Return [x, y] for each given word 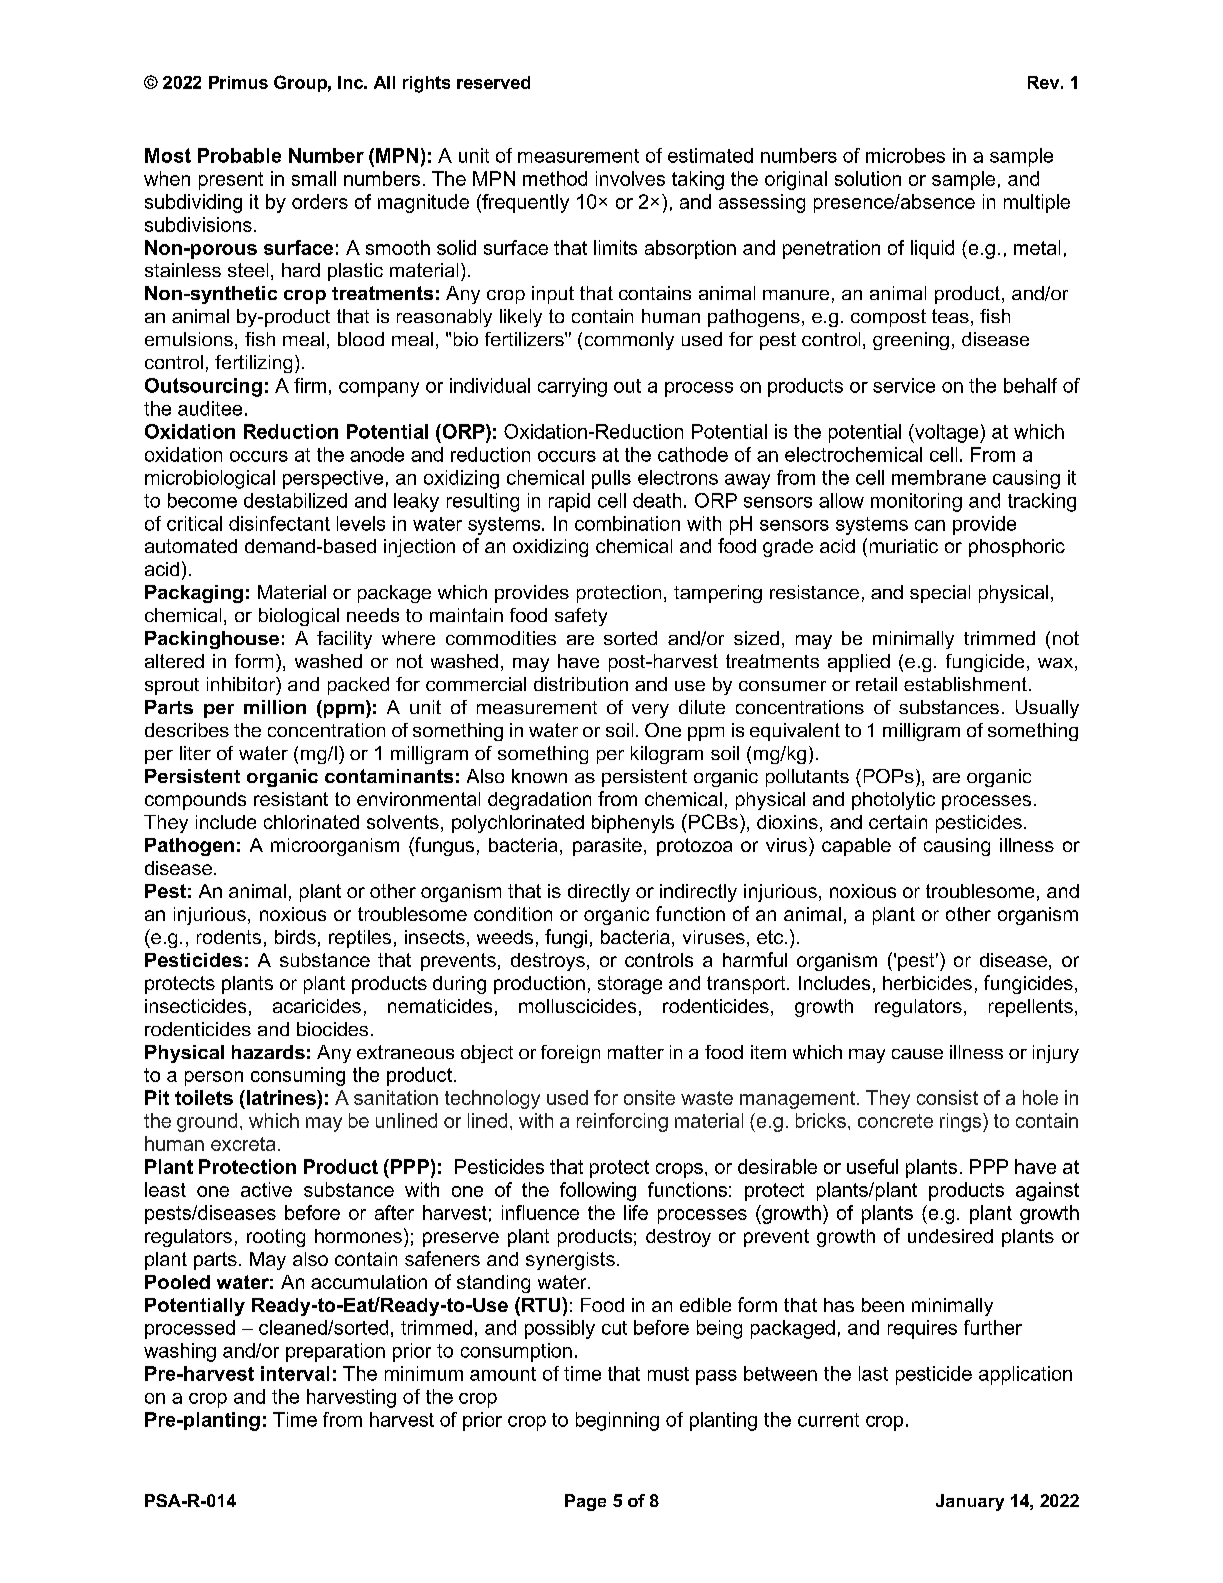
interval [295, 1373]
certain [898, 822]
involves [630, 178]
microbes [905, 155]
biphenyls [633, 824]
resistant [291, 799]
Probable [239, 155]
